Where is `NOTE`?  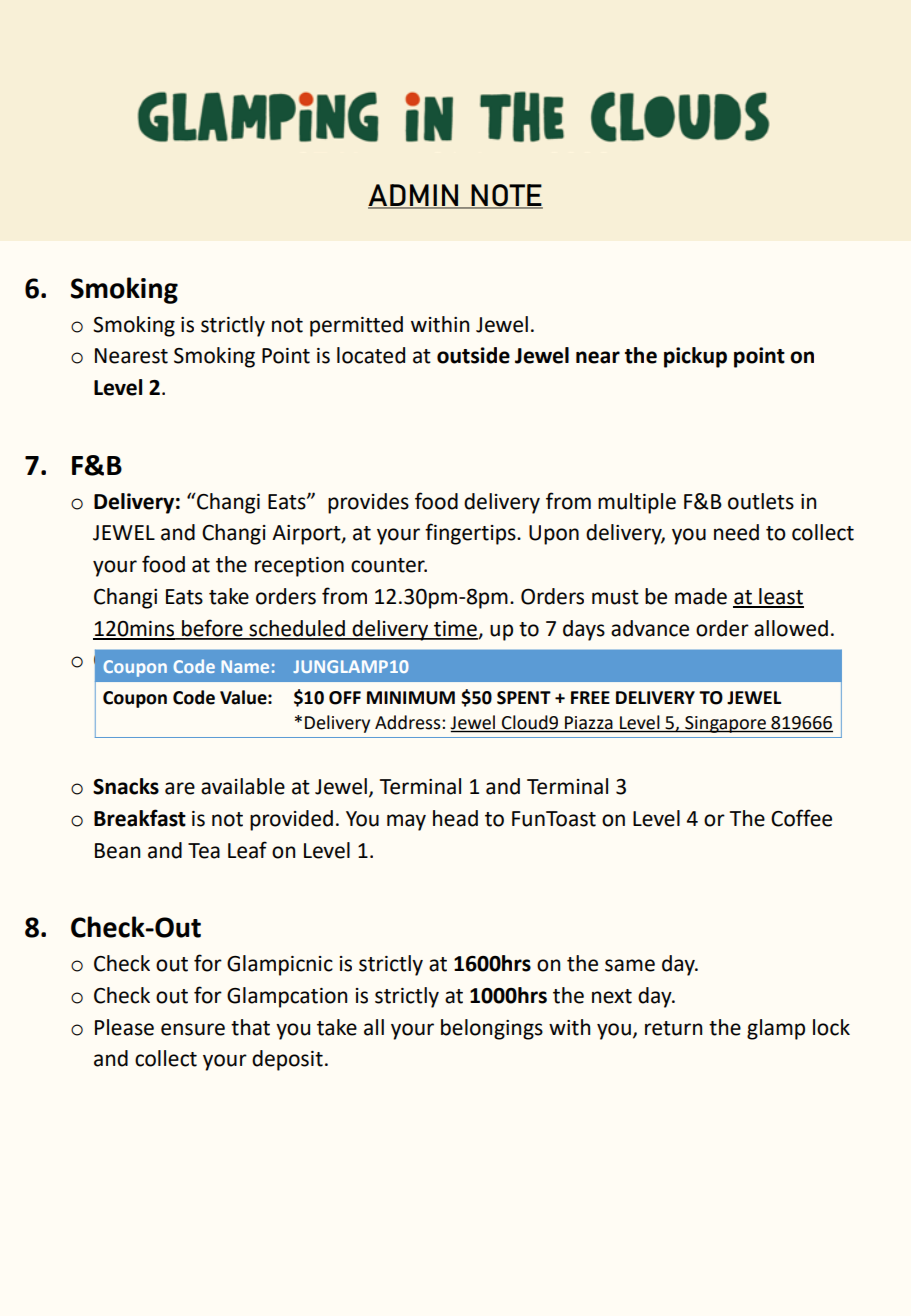
NOTE is located at coordinates (506, 196).
